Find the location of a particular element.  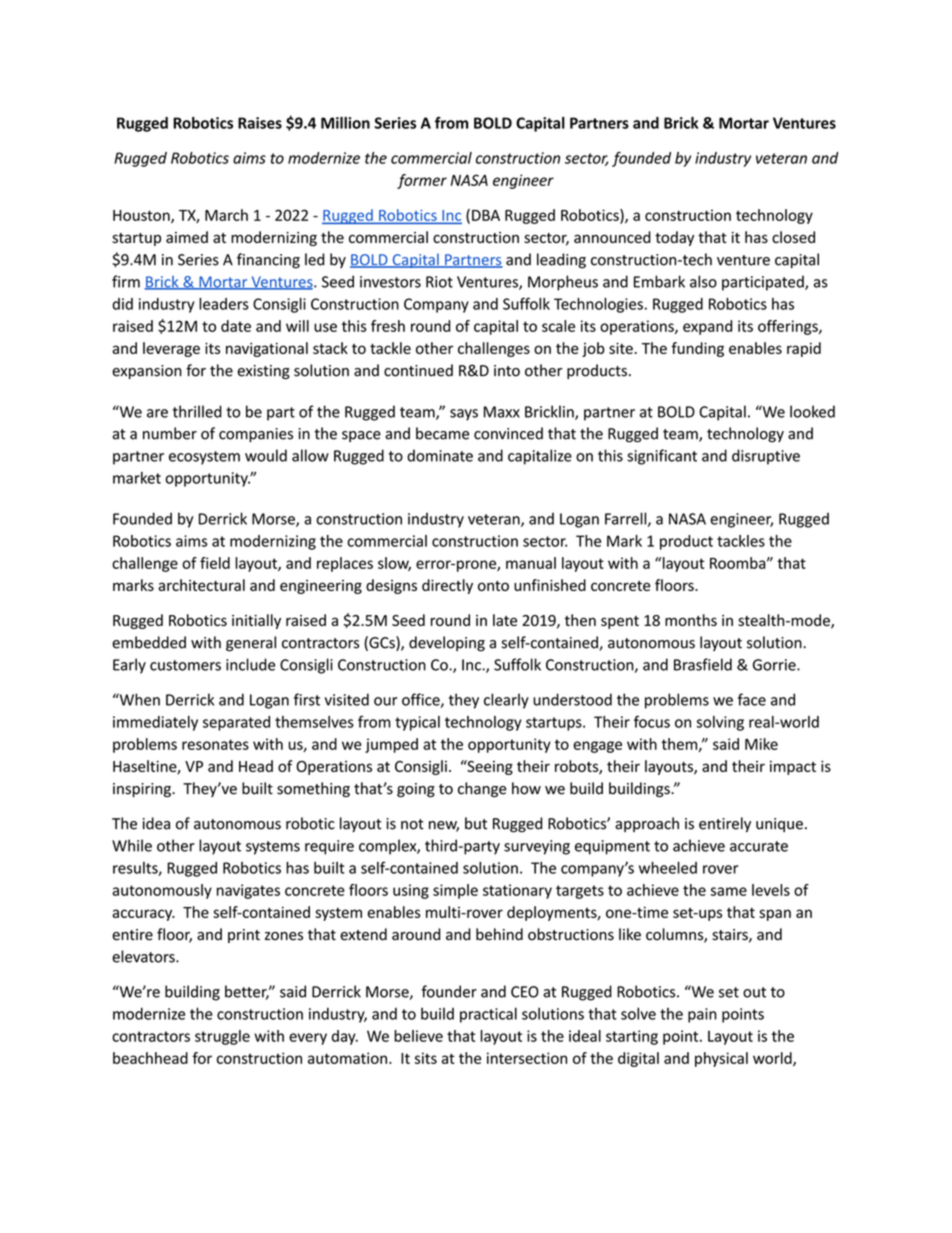

struggle is located at coordinates (222, 1037).
